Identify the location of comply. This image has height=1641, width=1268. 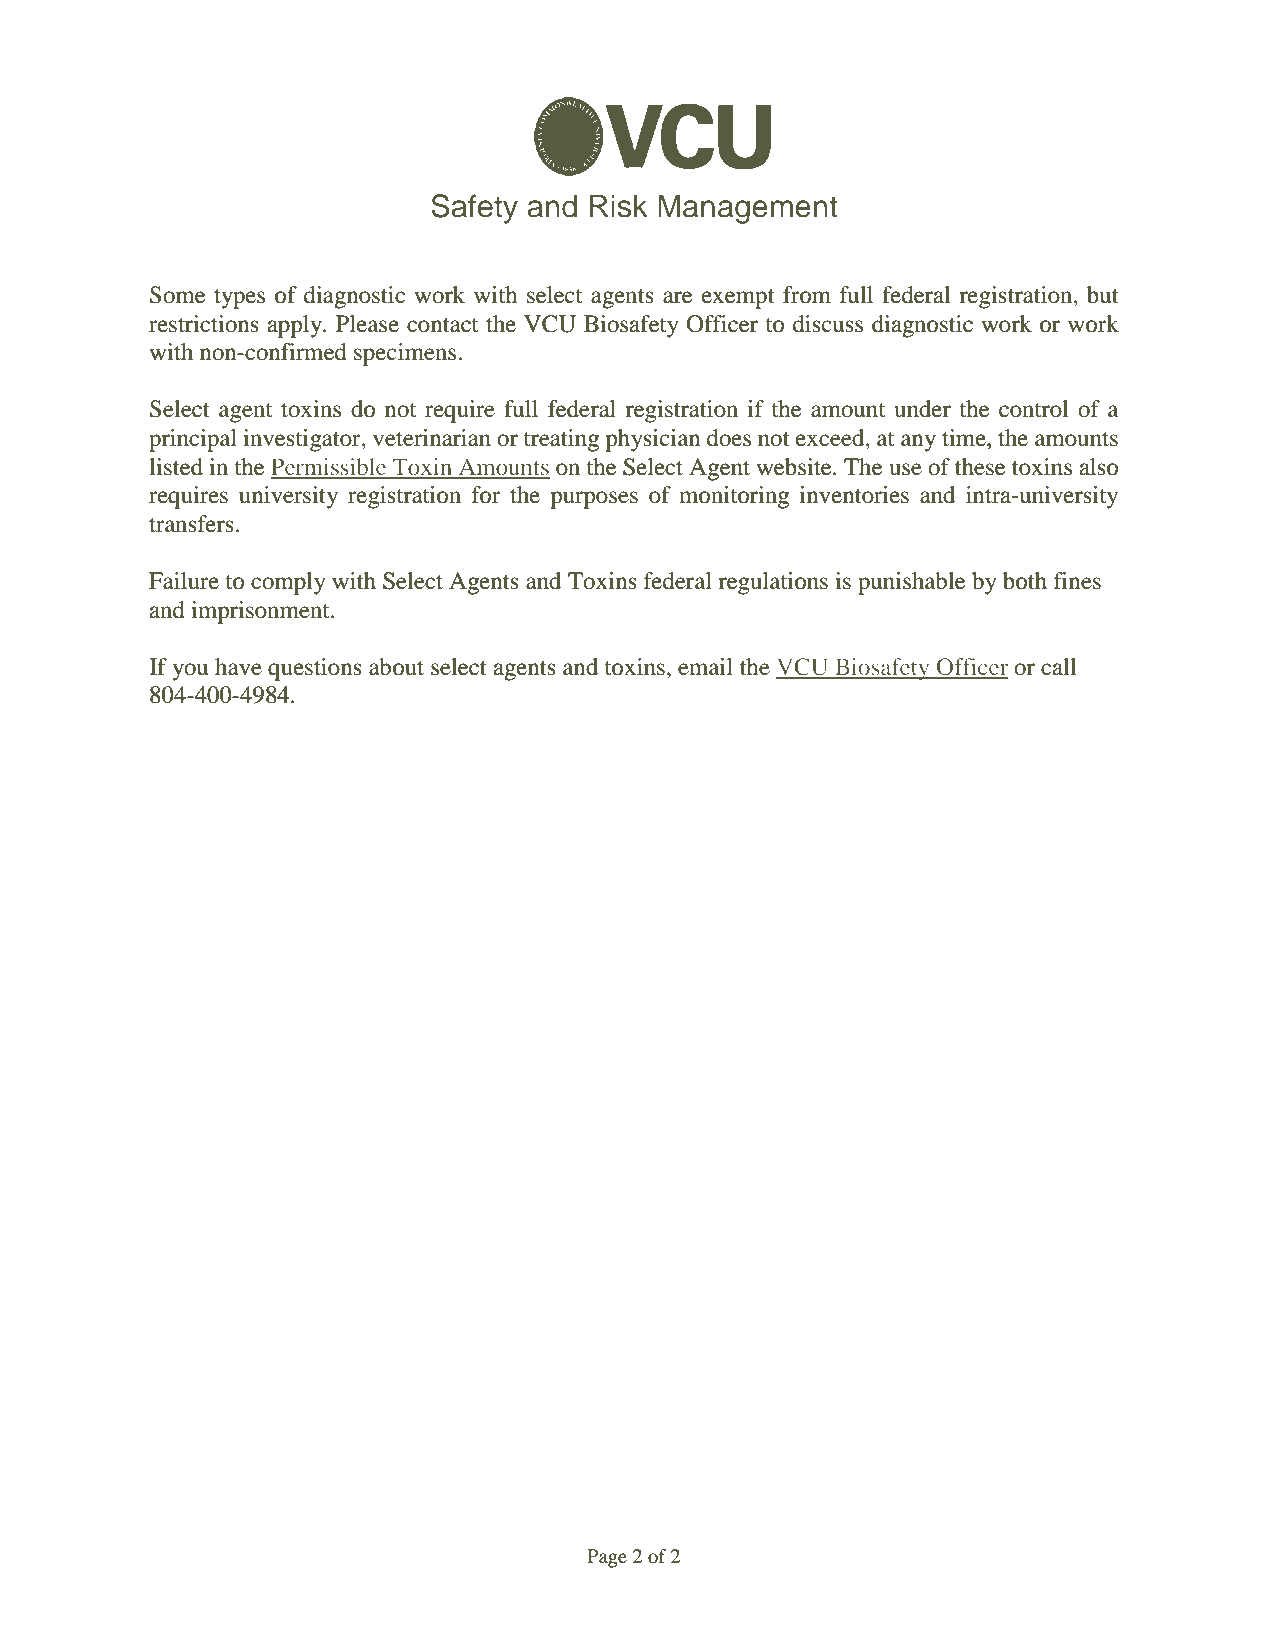
(288, 583).
